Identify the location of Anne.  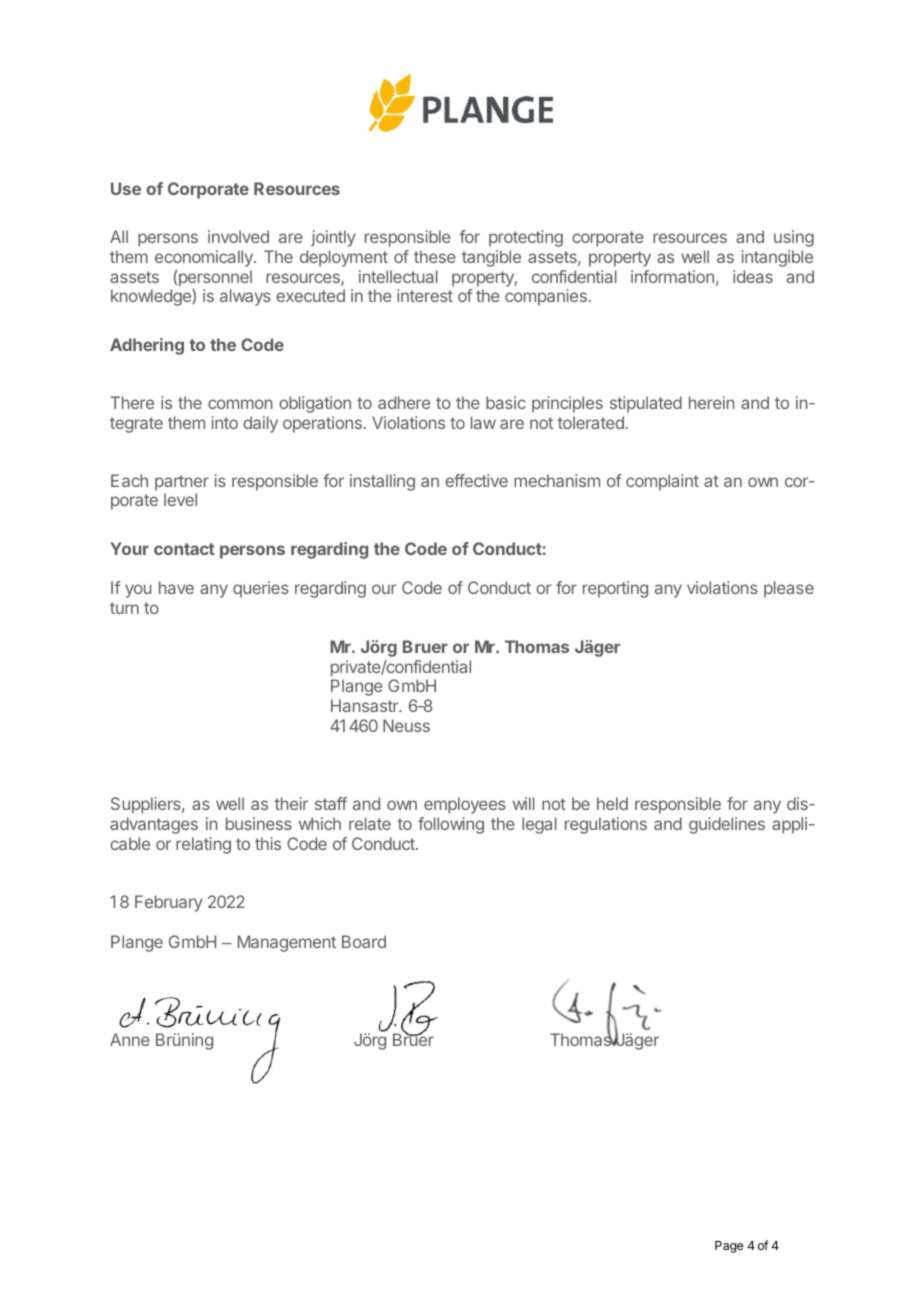
(130, 1039).
